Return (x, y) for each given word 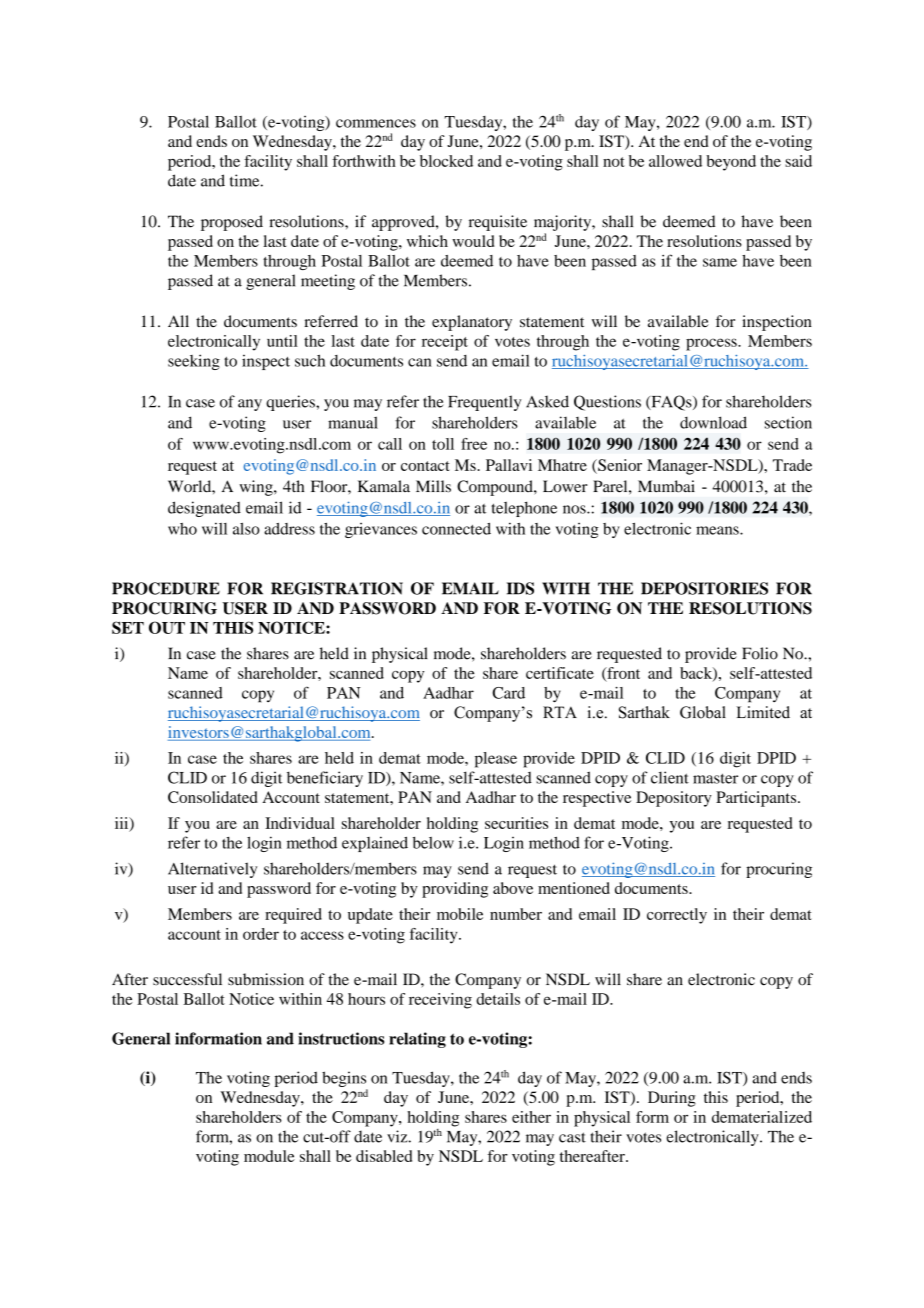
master (715, 778)
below (433, 843)
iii (123, 824)
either (531, 1117)
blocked (446, 161)
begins (345, 1080)
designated (204, 509)
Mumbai (666, 486)
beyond (731, 163)
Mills (433, 486)
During (672, 1099)
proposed (232, 223)
